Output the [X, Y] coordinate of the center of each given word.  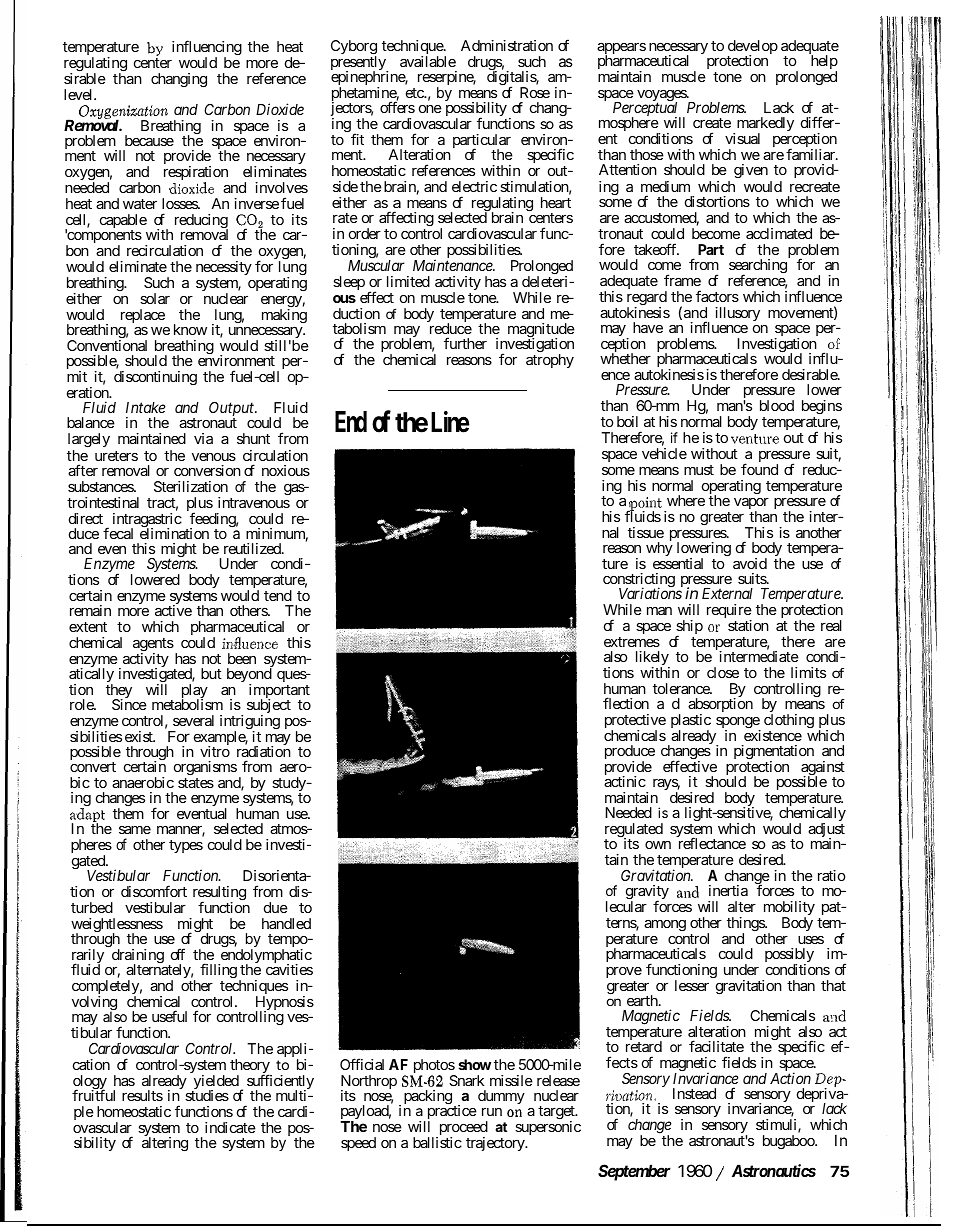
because [149, 140]
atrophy [550, 361]
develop [753, 48]
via [203, 438]
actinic [625, 781]
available [428, 61]
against [823, 769]
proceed [462, 1129]
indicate [230, 1127]
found [759, 469]
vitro [215, 751]
